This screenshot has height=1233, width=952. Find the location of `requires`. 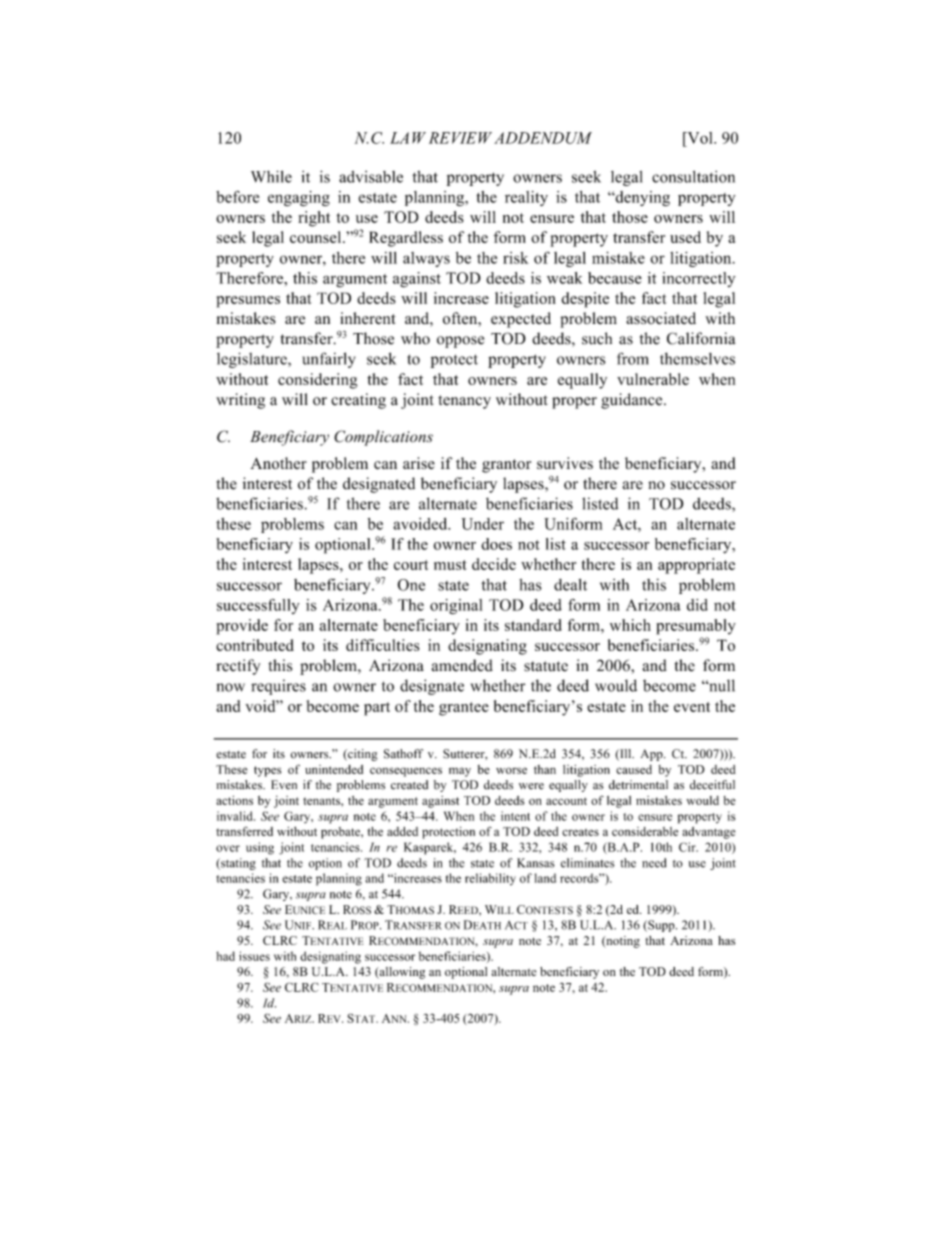

requires is located at coordinates (278, 687).
